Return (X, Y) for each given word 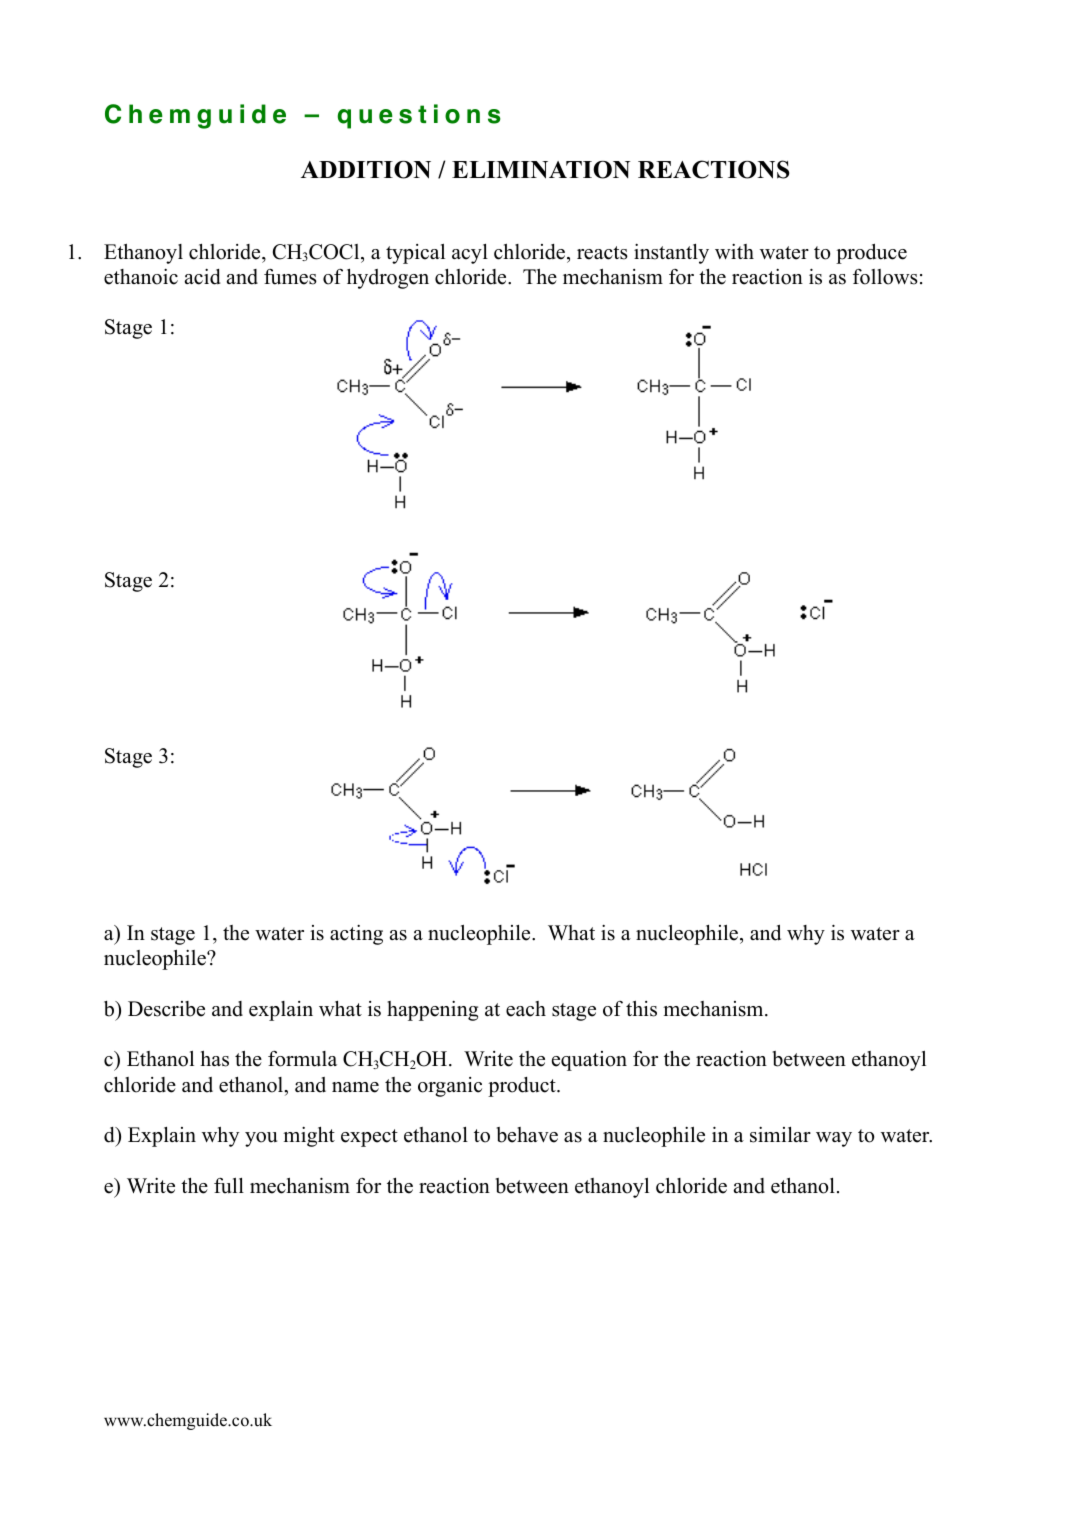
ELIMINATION (541, 170)
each (526, 1009)
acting (356, 935)
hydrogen (388, 279)
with (734, 251)
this (641, 1009)
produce (871, 254)
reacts (602, 253)
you (261, 1139)
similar (780, 1135)
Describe (166, 1009)
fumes (290, 277)
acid (203, 277)
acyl (470, 254)
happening (432, 1011)
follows (885, 277)
